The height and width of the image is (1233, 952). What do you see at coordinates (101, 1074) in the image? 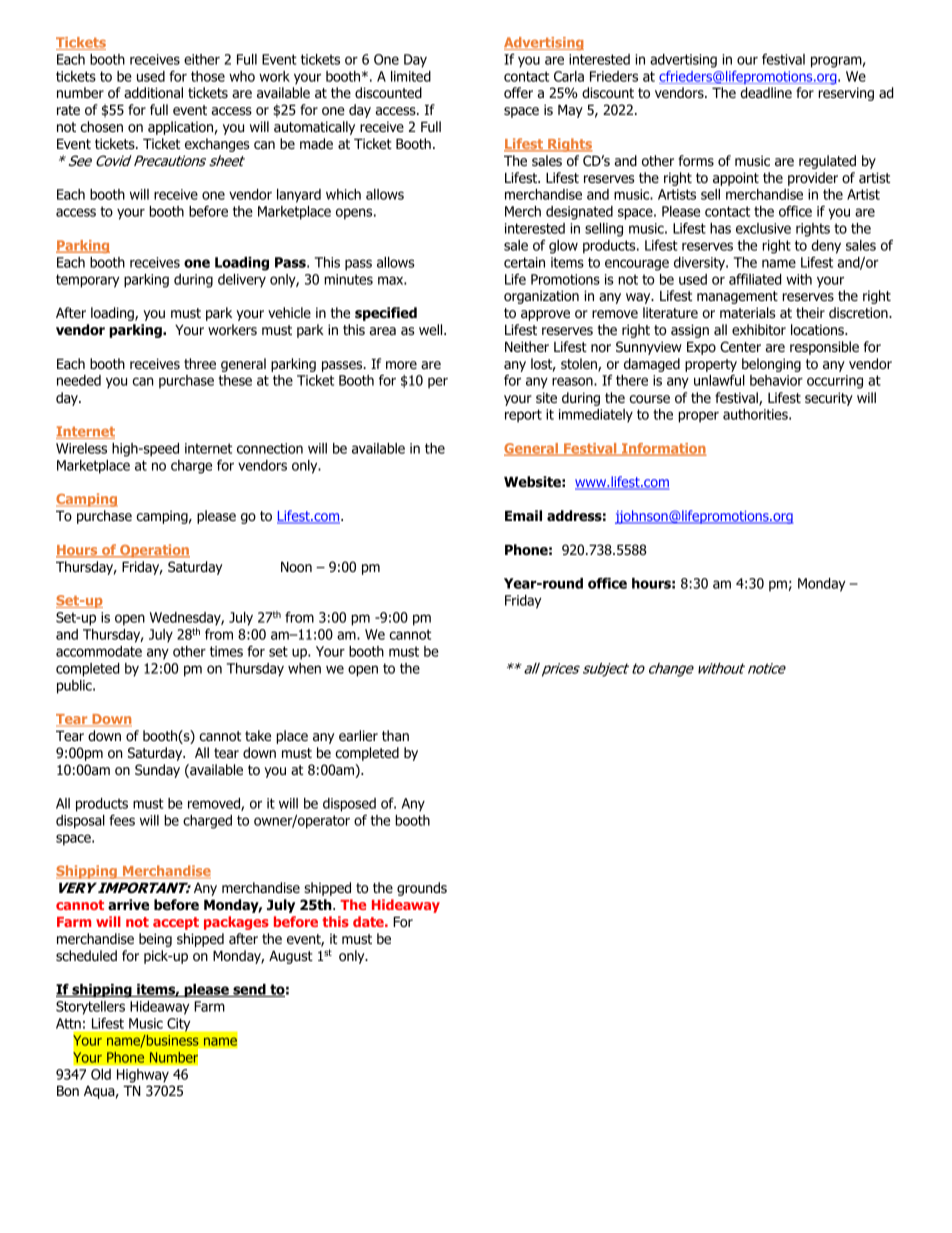
I see `Old` at bounding box center [101, 1074].
